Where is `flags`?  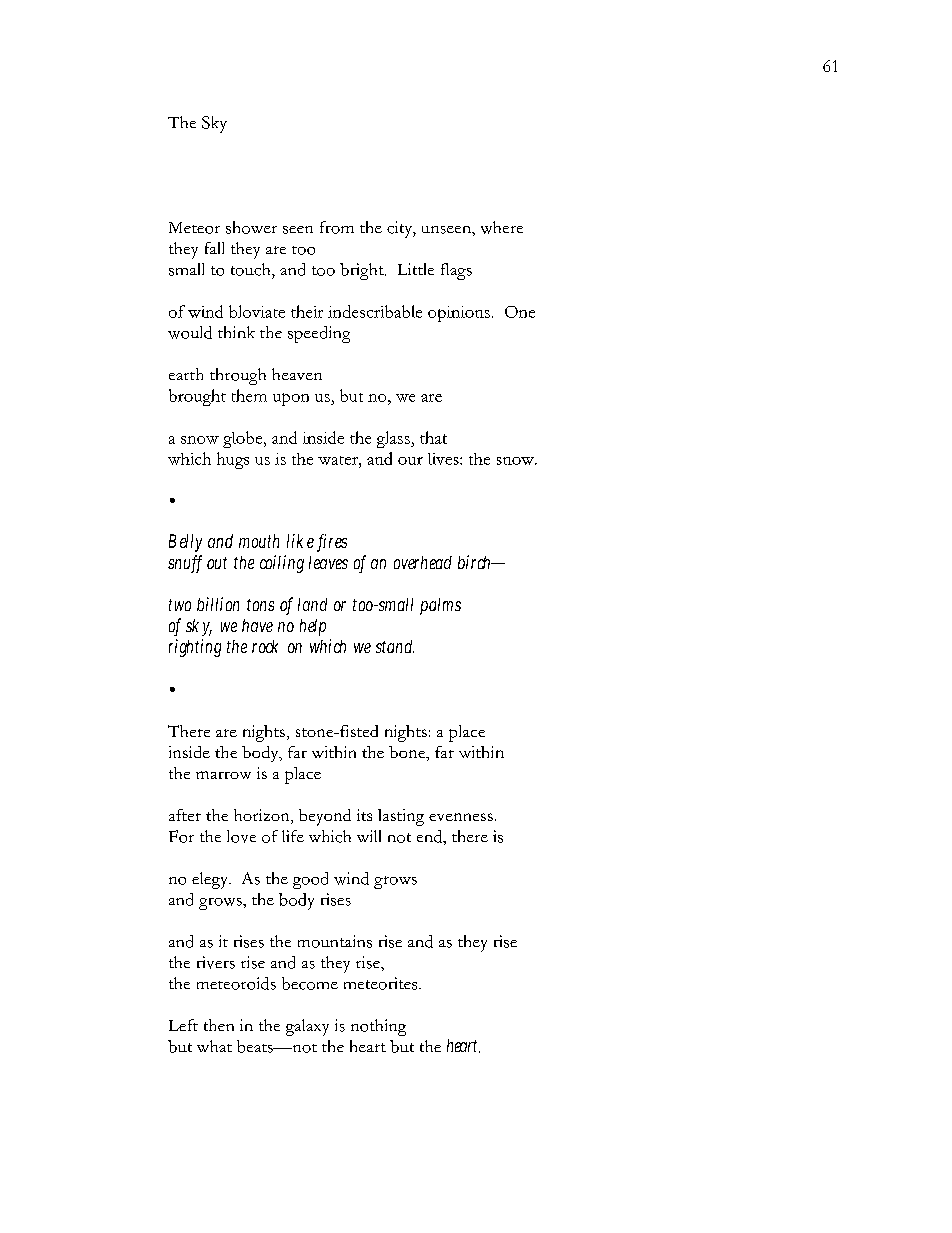 flags is located at coordinates (456, 271).
